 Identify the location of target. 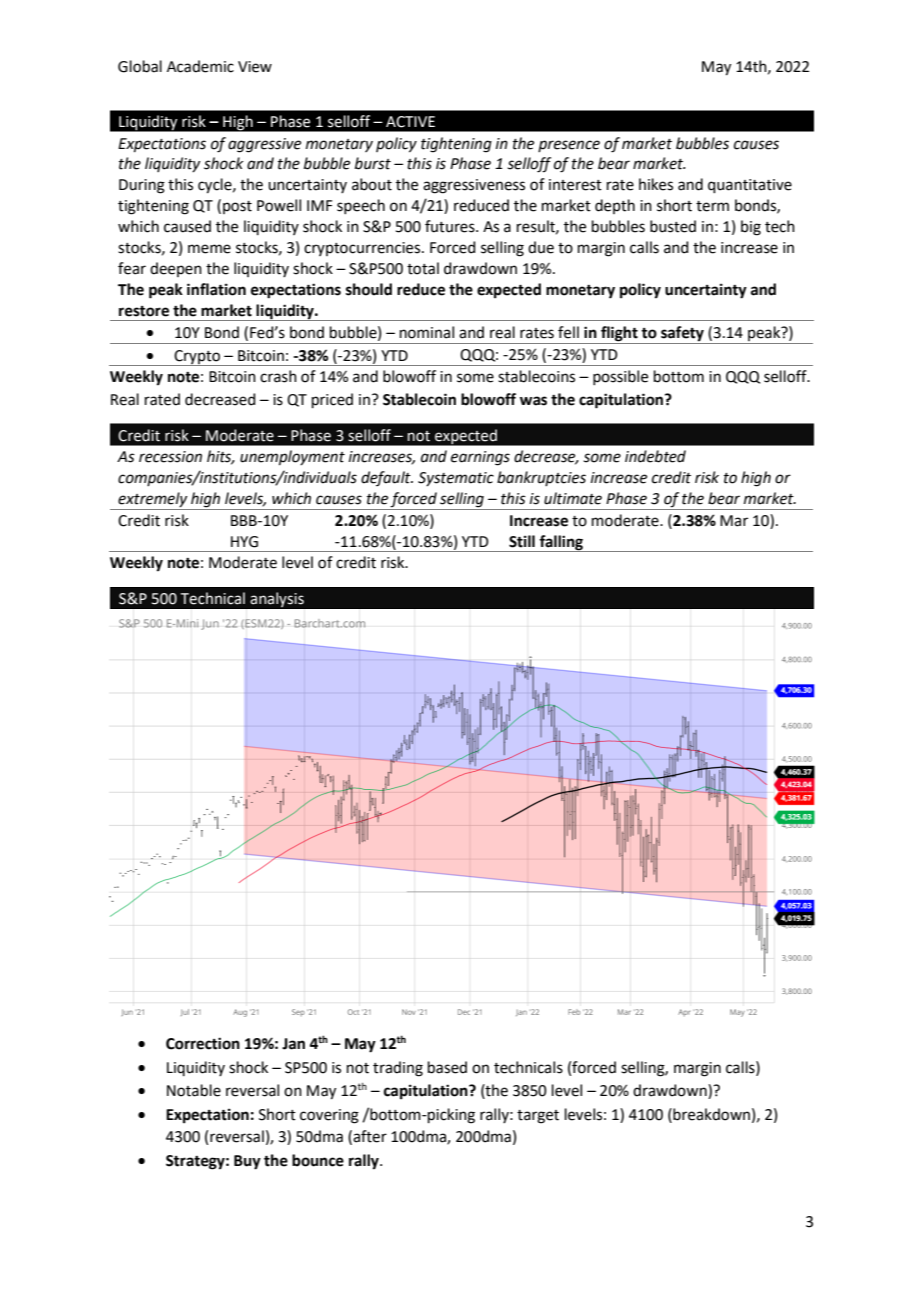
(538, 1117).
